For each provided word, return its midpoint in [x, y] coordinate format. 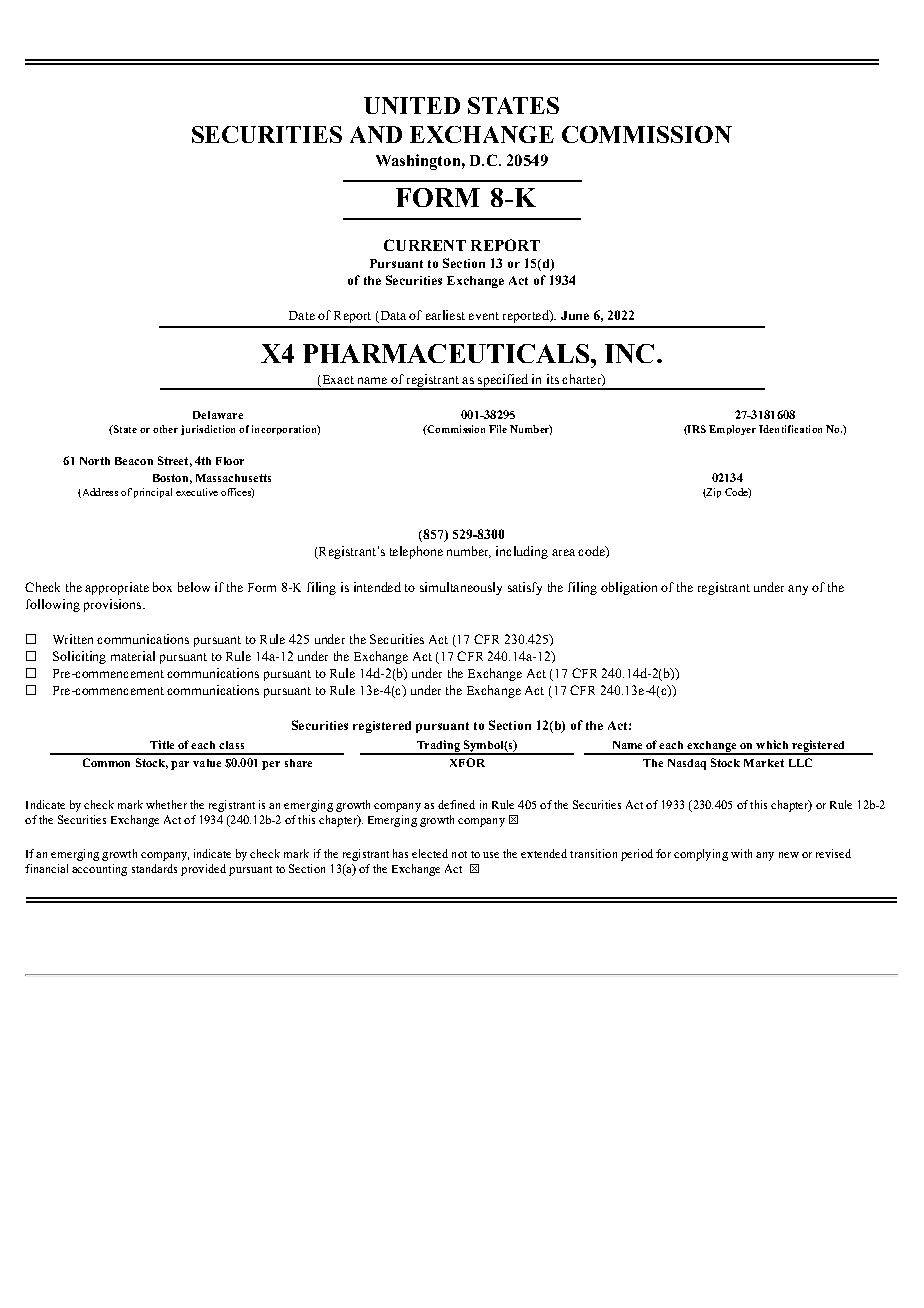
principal [153, 493]
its [553, 379]
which [772, 744]
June [575, 315]
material [133, 656]
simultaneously [461, 588]
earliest [445, 315]
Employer [732, 430]
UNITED [412, 105]
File [498, 429]
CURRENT [425, 245]
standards [154, 868]
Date [302, 315]
